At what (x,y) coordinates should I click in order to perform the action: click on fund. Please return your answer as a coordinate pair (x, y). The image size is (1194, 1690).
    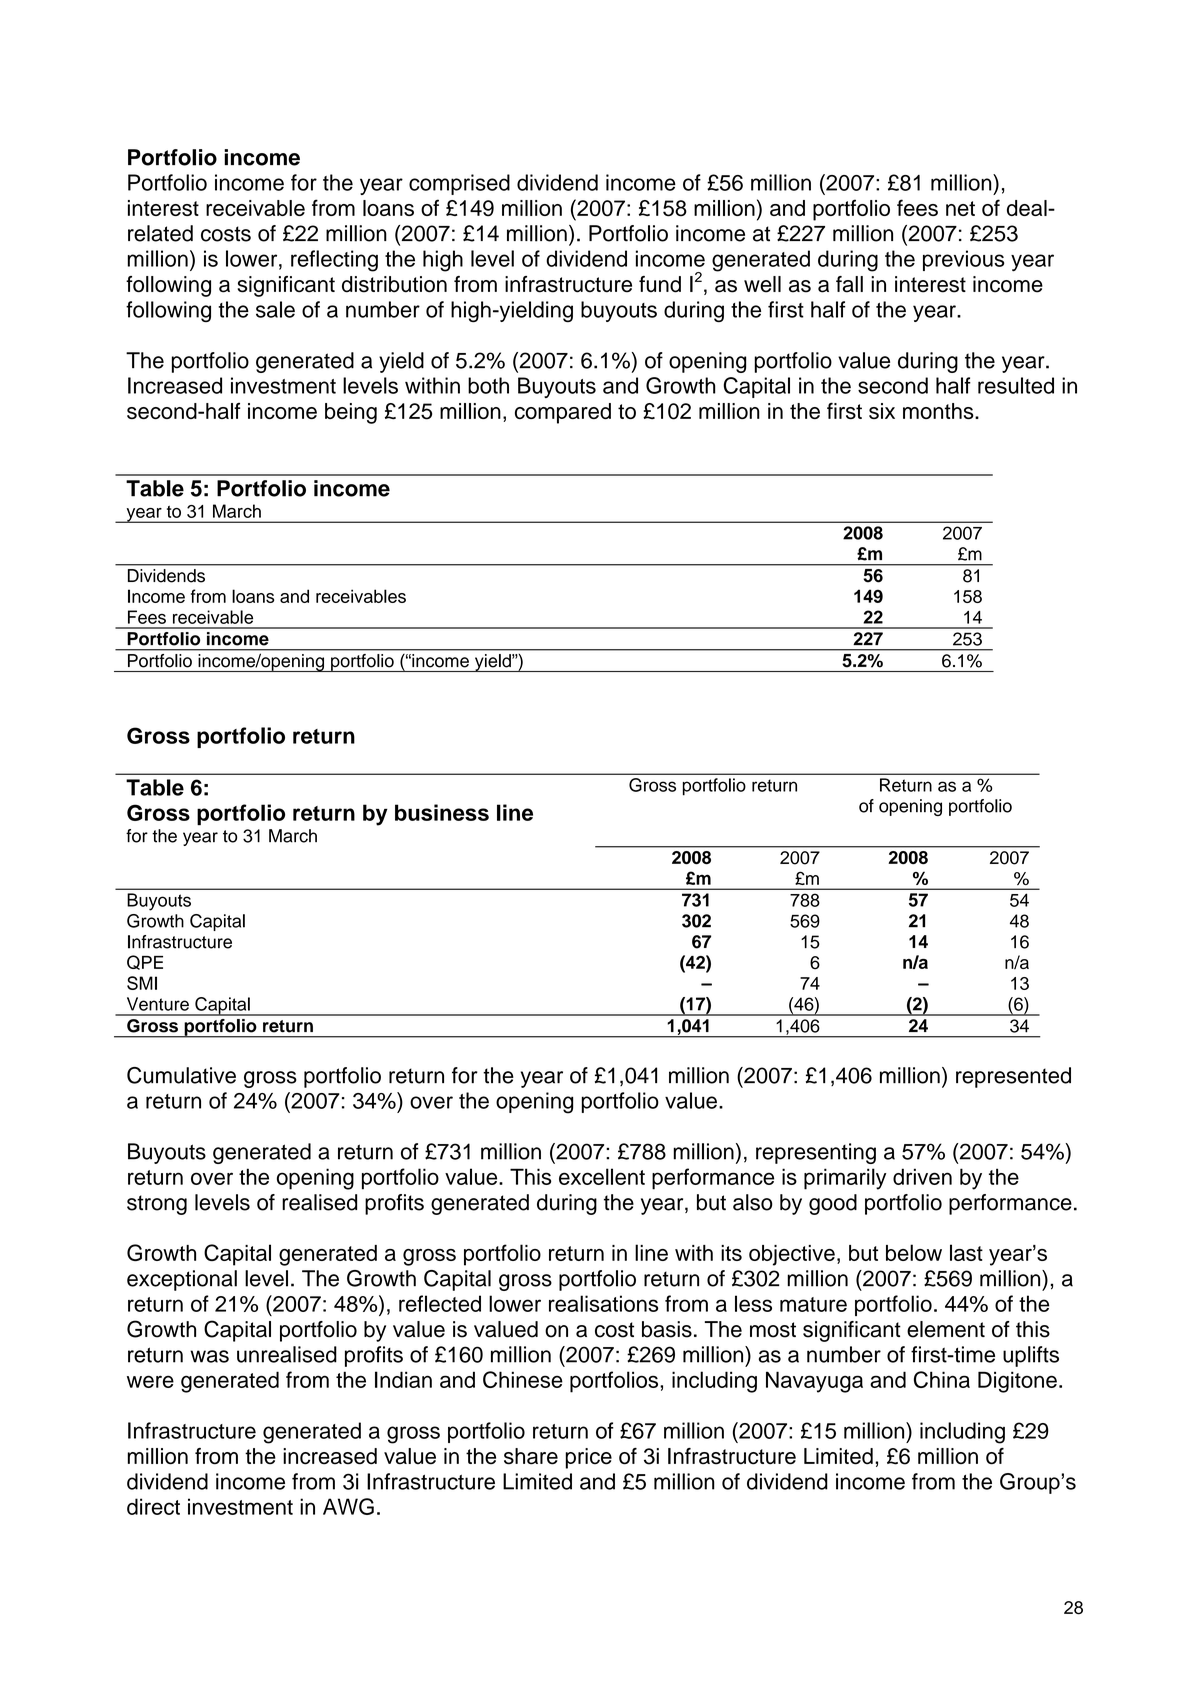
    Looking at the image, I should click on (660, 284).
